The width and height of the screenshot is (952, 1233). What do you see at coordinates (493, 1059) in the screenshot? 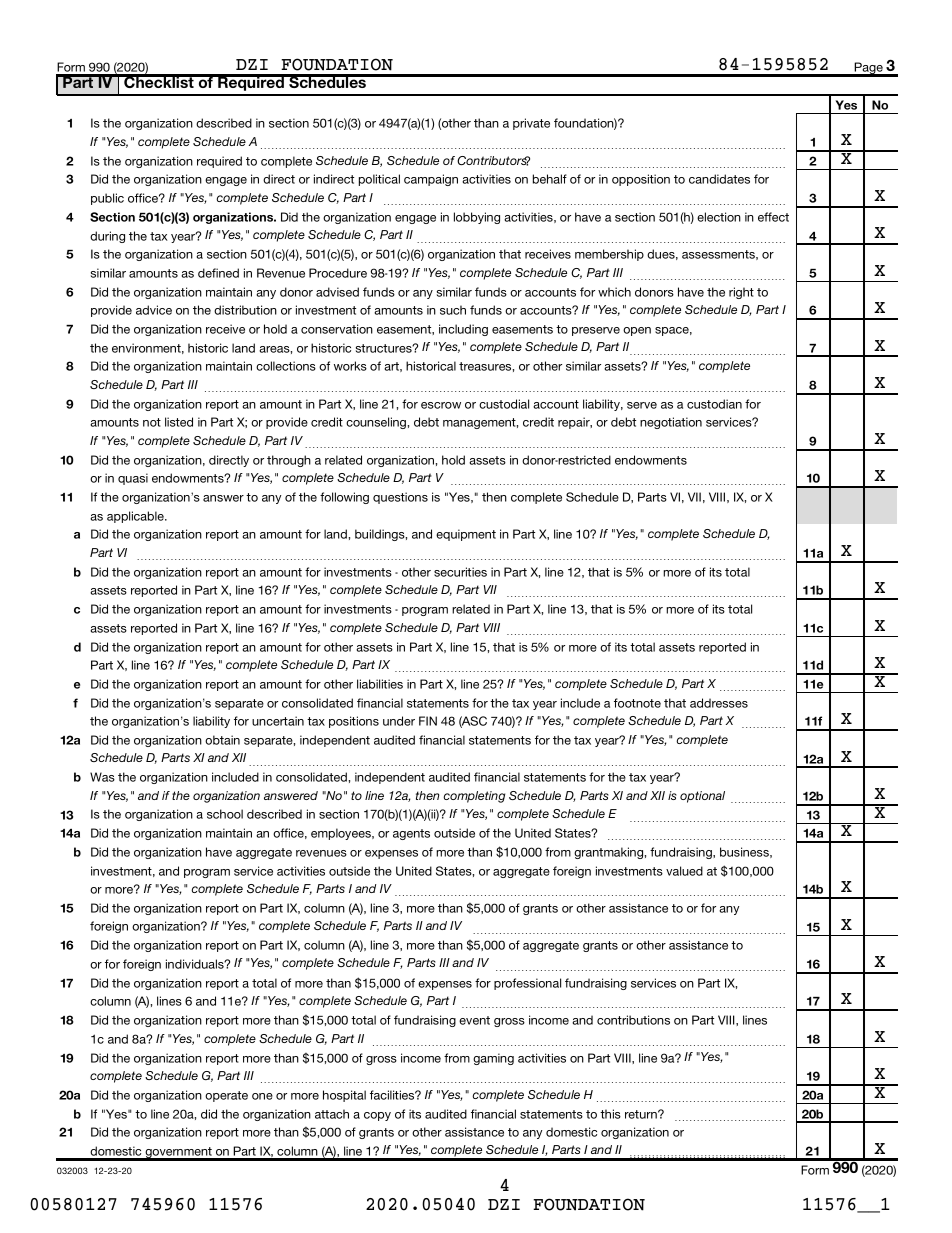
I see `gaming` at bounding box center [493, 1059].
